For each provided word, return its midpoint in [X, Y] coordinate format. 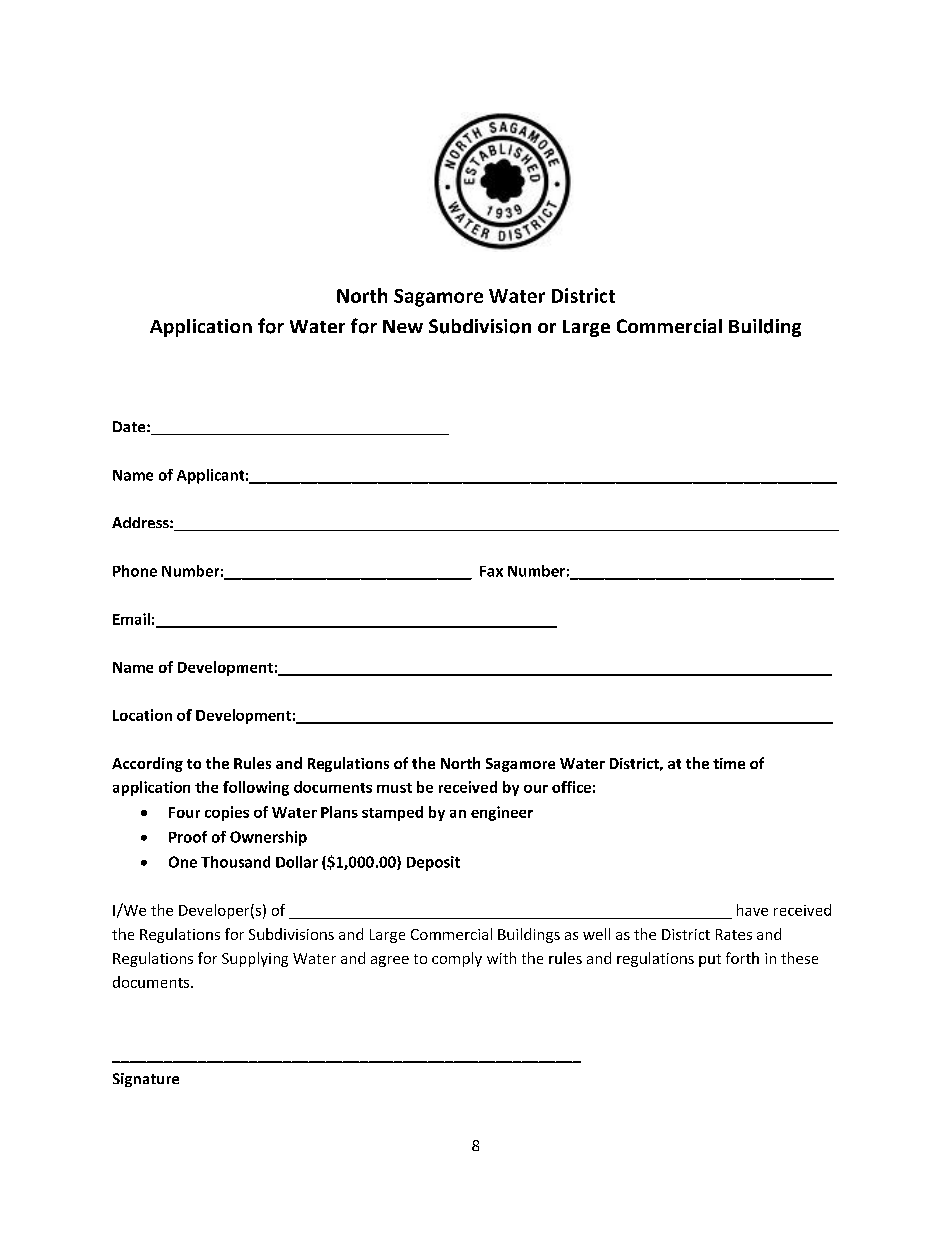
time [729, 763]
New [403, 326]
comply [457, 959]
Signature [146, 1080]
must [394, 788]
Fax [491, 571]
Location [142, 715]
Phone [135, 571]
